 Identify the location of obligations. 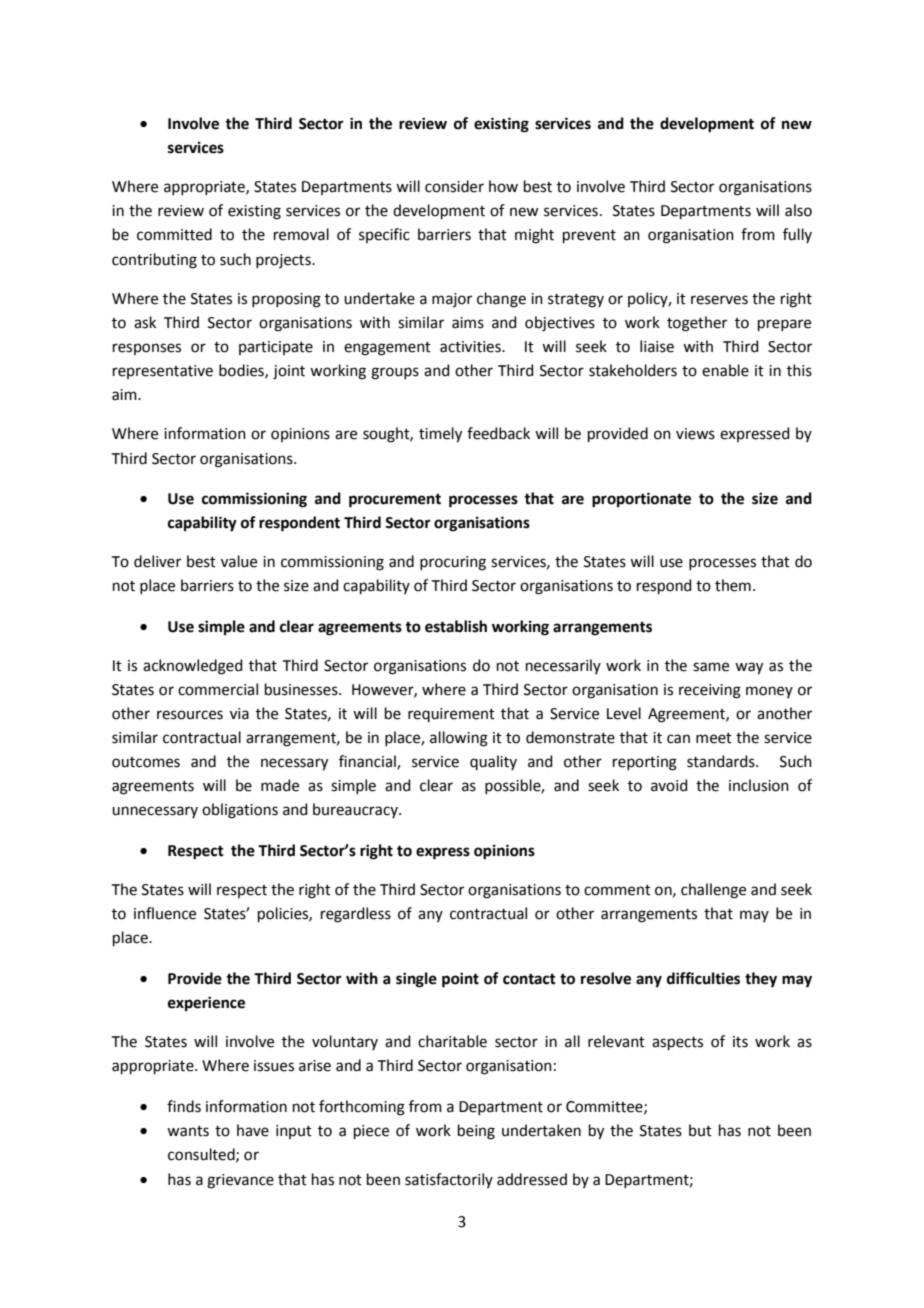
(240, 811).
